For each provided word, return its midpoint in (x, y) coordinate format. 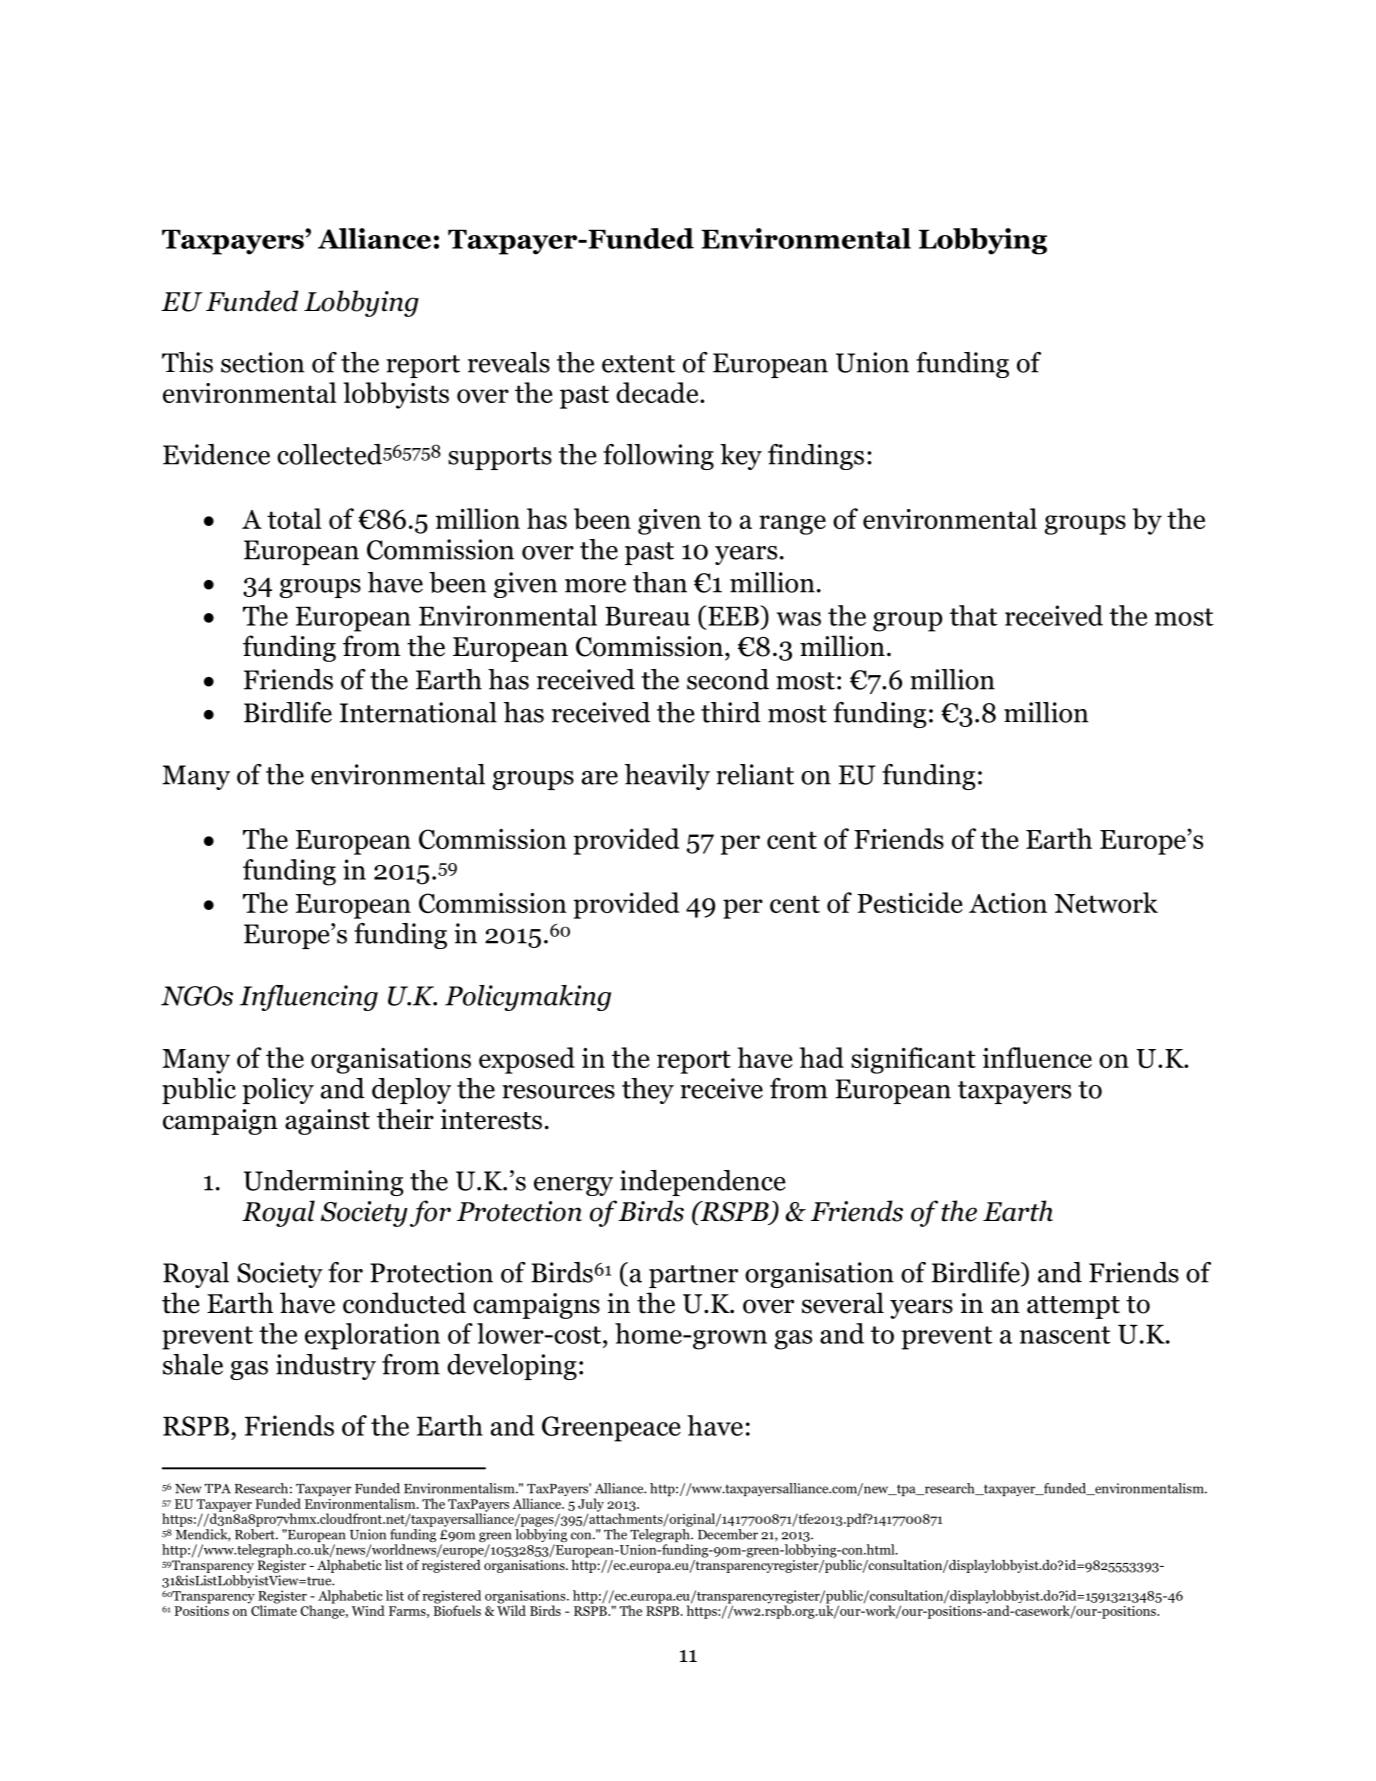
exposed (527, 1060)
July (591, 1505)
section (262, 362)
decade (658, 392)
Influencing (309, 998)
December (728, 1534)
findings (816, 457)
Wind (368, 1610)
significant (913, 1060)
